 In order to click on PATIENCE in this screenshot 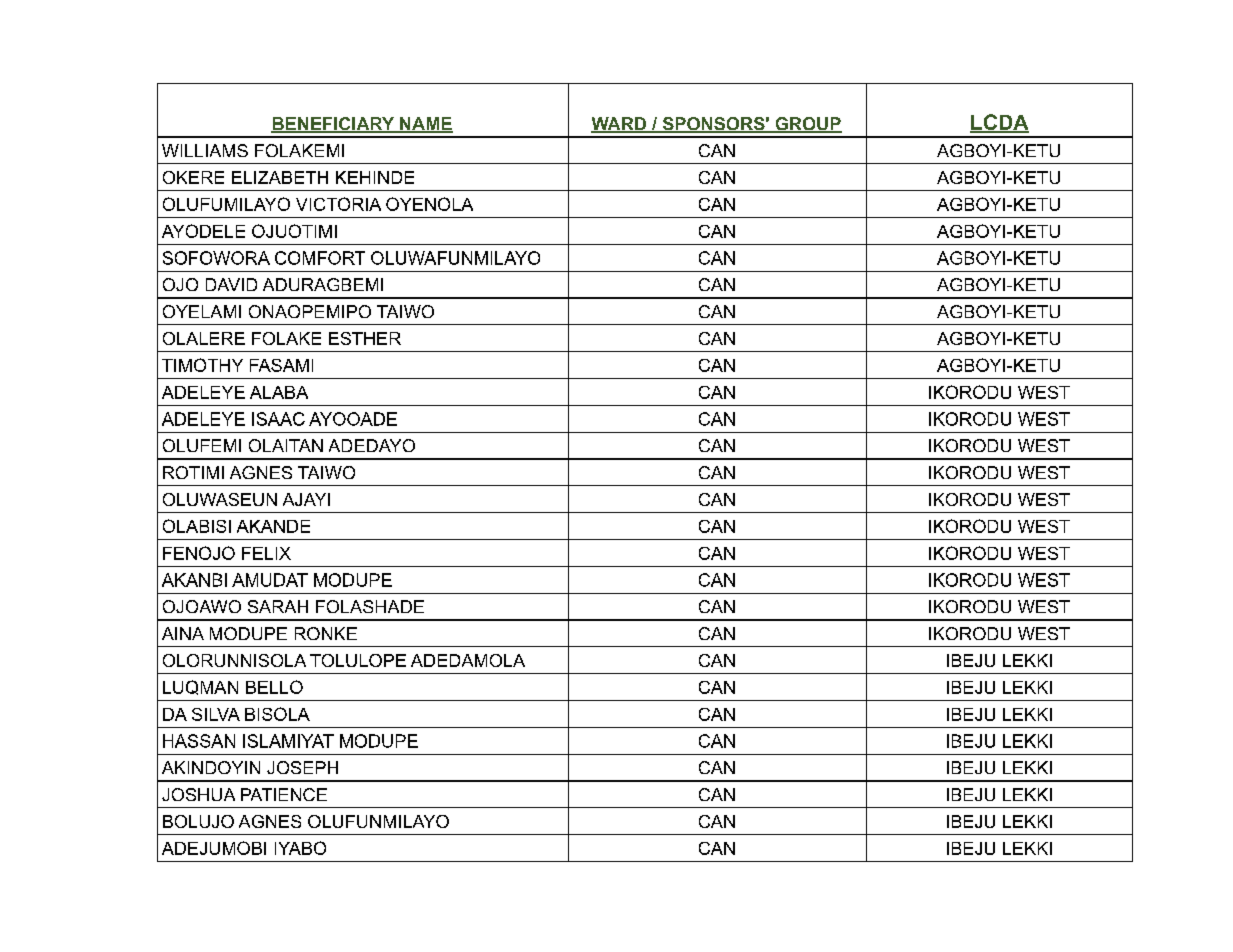, I will do `click(284, 794)`.
